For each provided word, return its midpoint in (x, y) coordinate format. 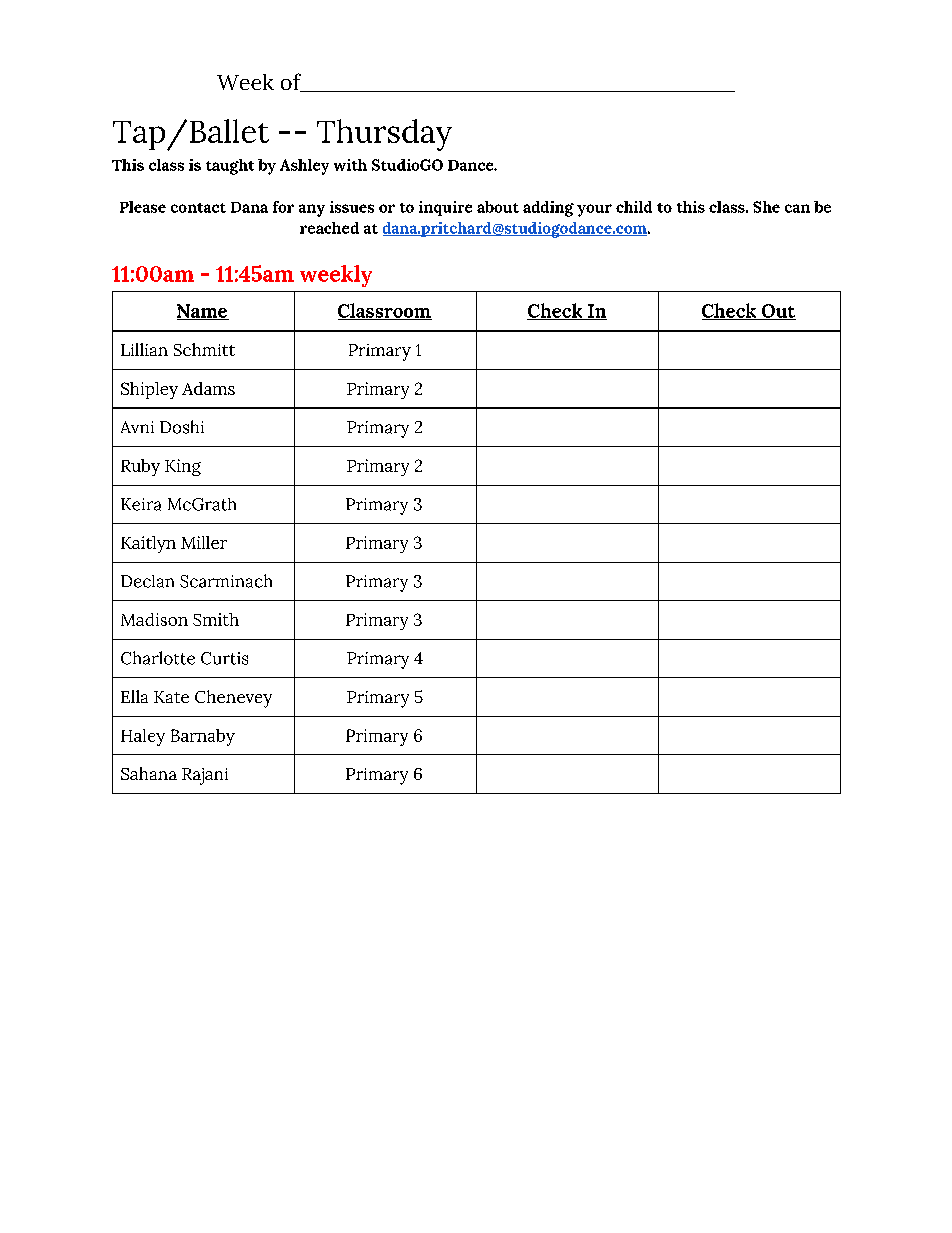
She (766, 207)
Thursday (384, 135)
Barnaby (203, 737)
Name (203, 312)
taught (230, 167)
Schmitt (204, 349)
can (797, 208)
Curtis (224, 658)
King (183, 467)
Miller (204, 542)
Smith (216, 619)
